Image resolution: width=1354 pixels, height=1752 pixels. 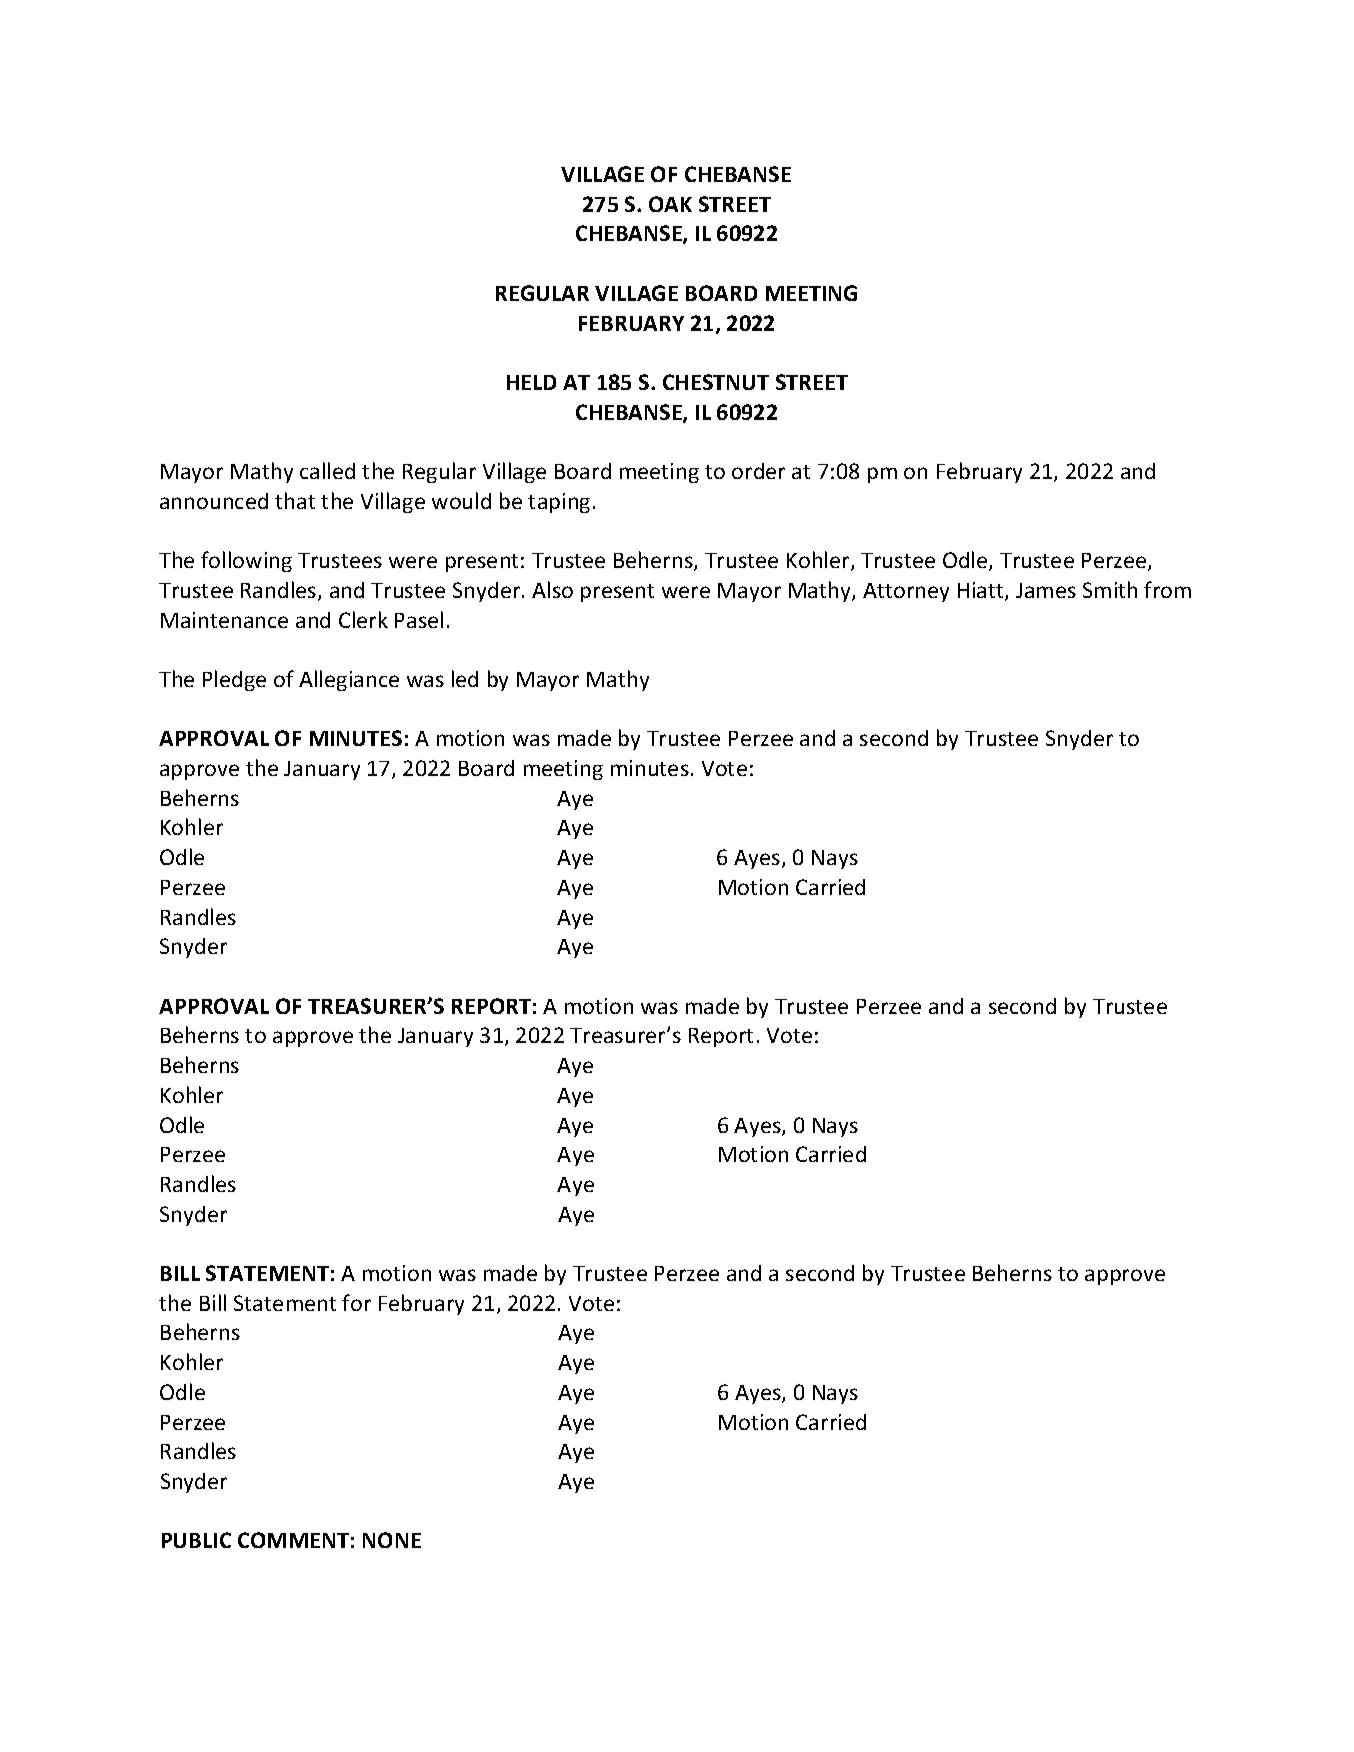 What do you see at coordinates (234, 680) in the page?
I see `Pledge` at bounding box center [234, 680].
